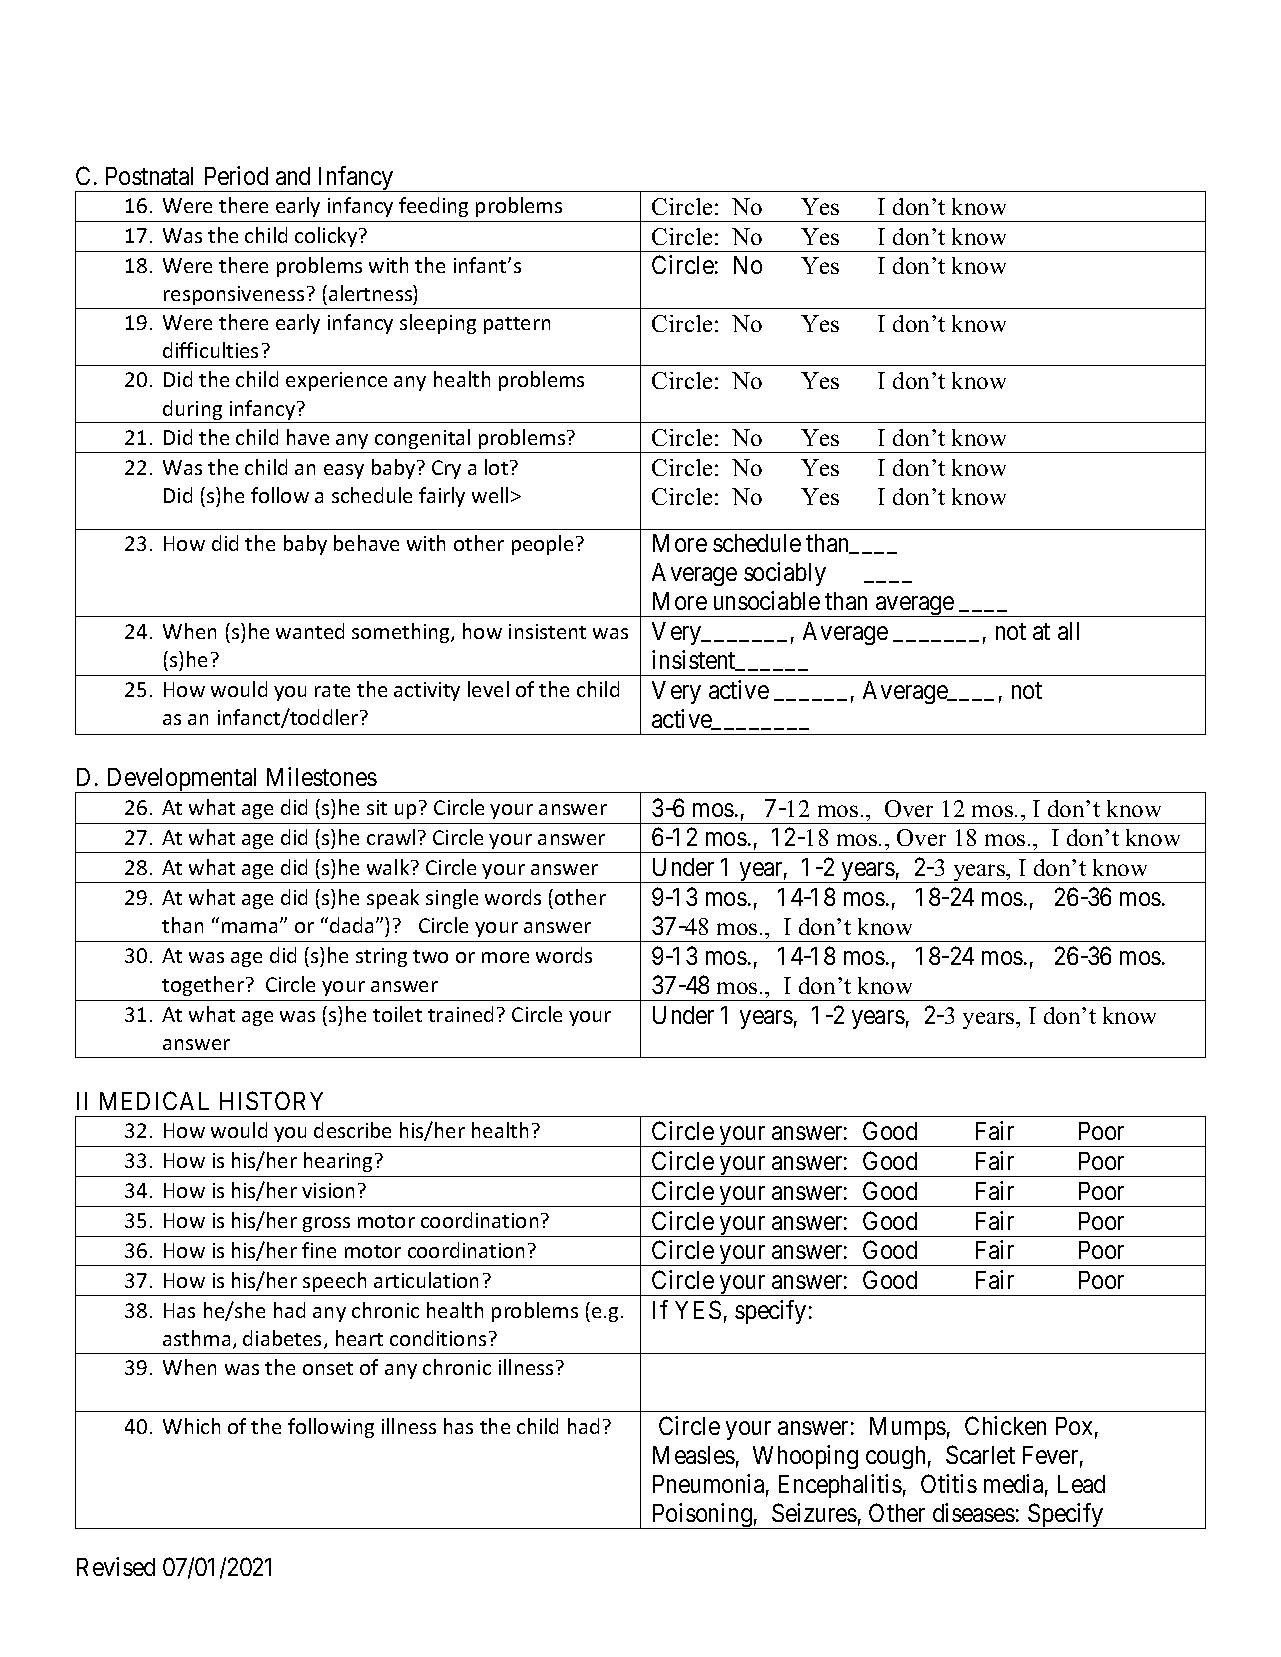 The width and height of the image is (1281, 1657). Describe the element at coordinates (702, 1516) in the image. I see `Poisoning` at that location.
